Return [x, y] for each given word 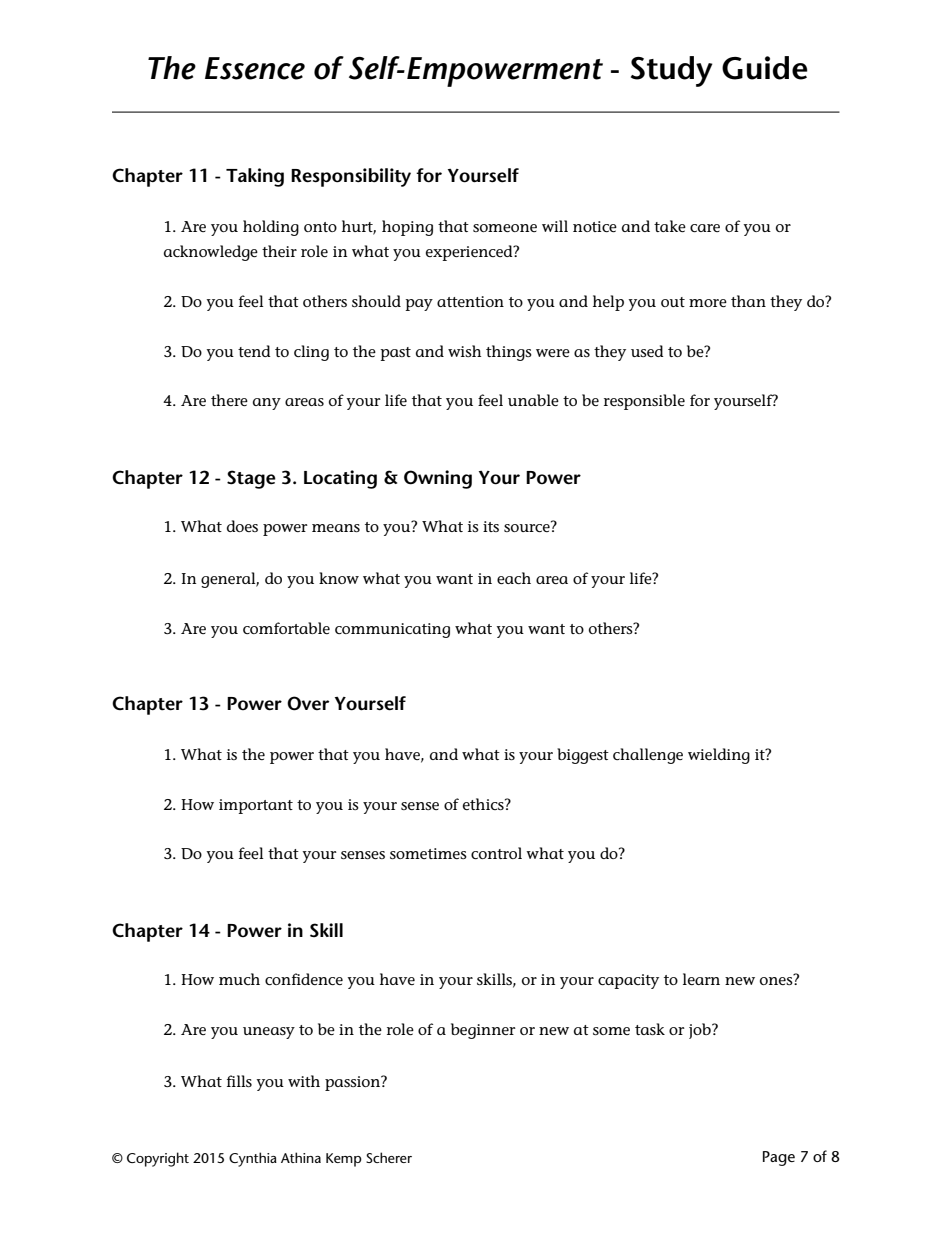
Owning [438, 479]
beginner [483, 1031]
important [256, 806]
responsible [644, 402]
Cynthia [253, 1159]
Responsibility [351, 177]
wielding [719, 756]
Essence [255, 68]
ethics [484, 804]
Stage [251, 479]
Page [779, 1158]
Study [672, 71]
